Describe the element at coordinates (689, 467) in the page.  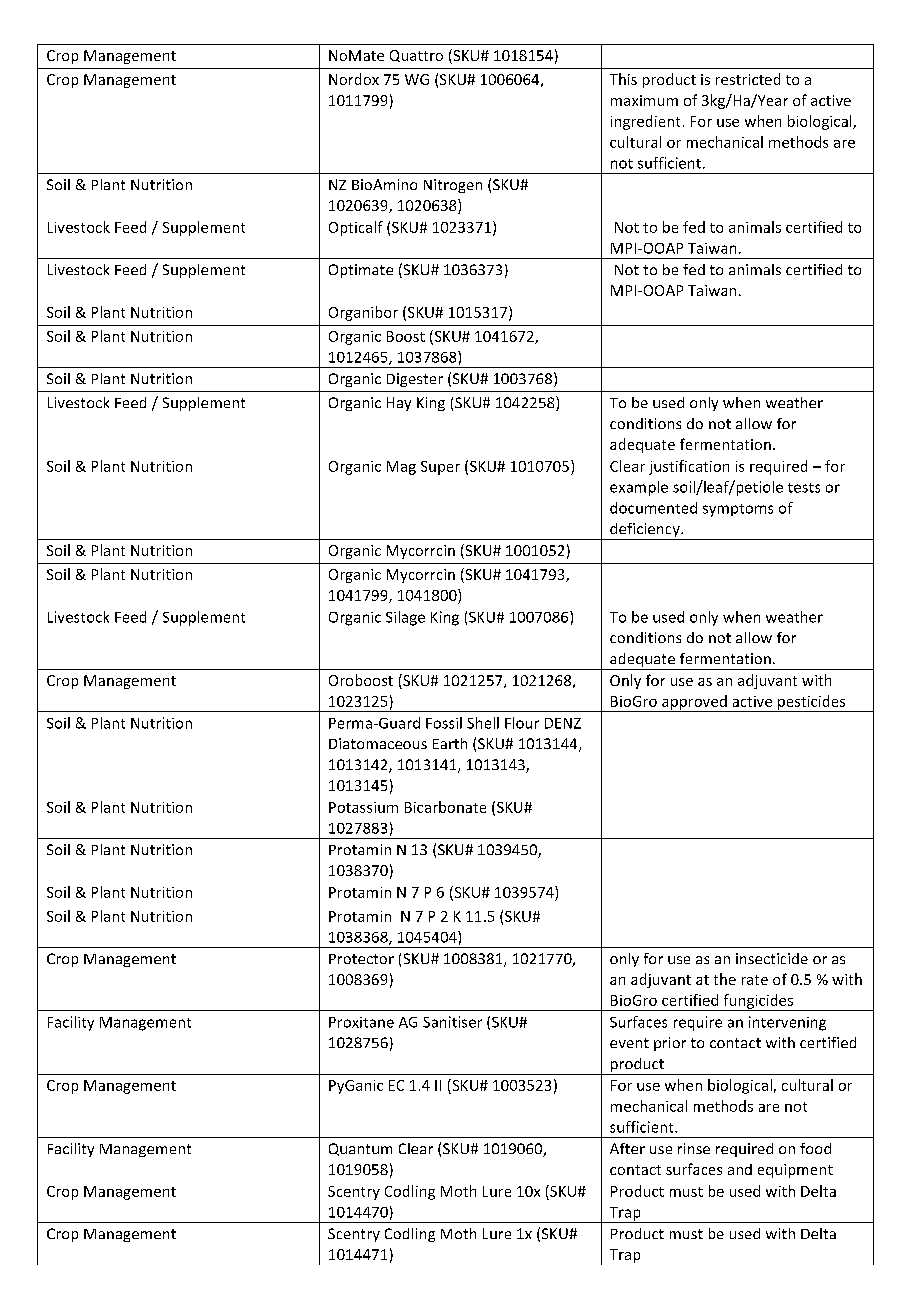
I see `justification` at that location.
